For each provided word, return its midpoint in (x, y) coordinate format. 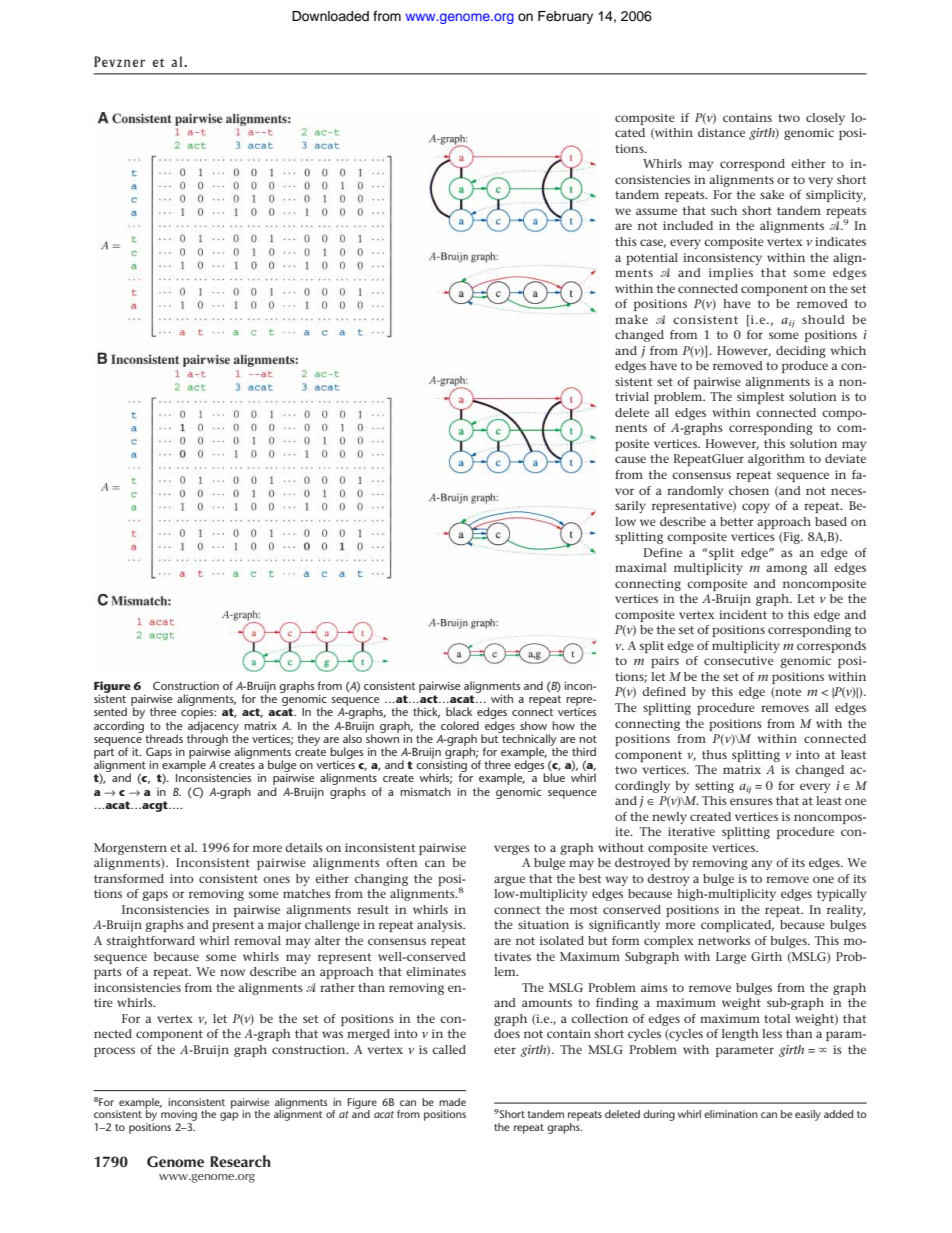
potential (652, 259)
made (452, 1102)
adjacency (213, 728)
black (459, 711)
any (761, 865)
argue (509, 881)
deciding (801, 352)
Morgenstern (130, 849)
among (786, 570)
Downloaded (330, 16)
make (631, 319)
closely (825, 119)
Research (240, 1161)
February (565, 17)
